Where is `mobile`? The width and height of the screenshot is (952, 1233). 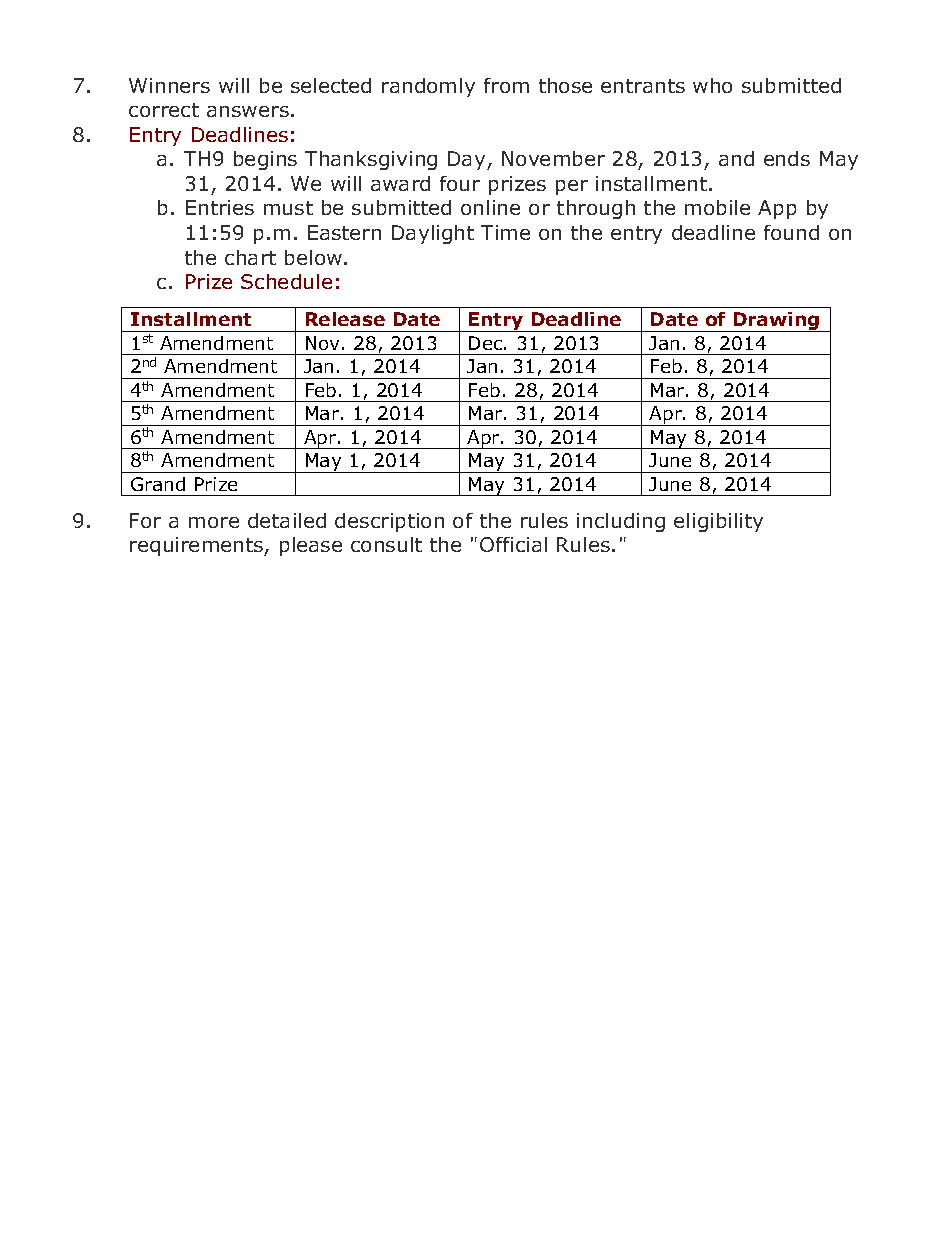 mobile is located at coordinates (717, 207).
